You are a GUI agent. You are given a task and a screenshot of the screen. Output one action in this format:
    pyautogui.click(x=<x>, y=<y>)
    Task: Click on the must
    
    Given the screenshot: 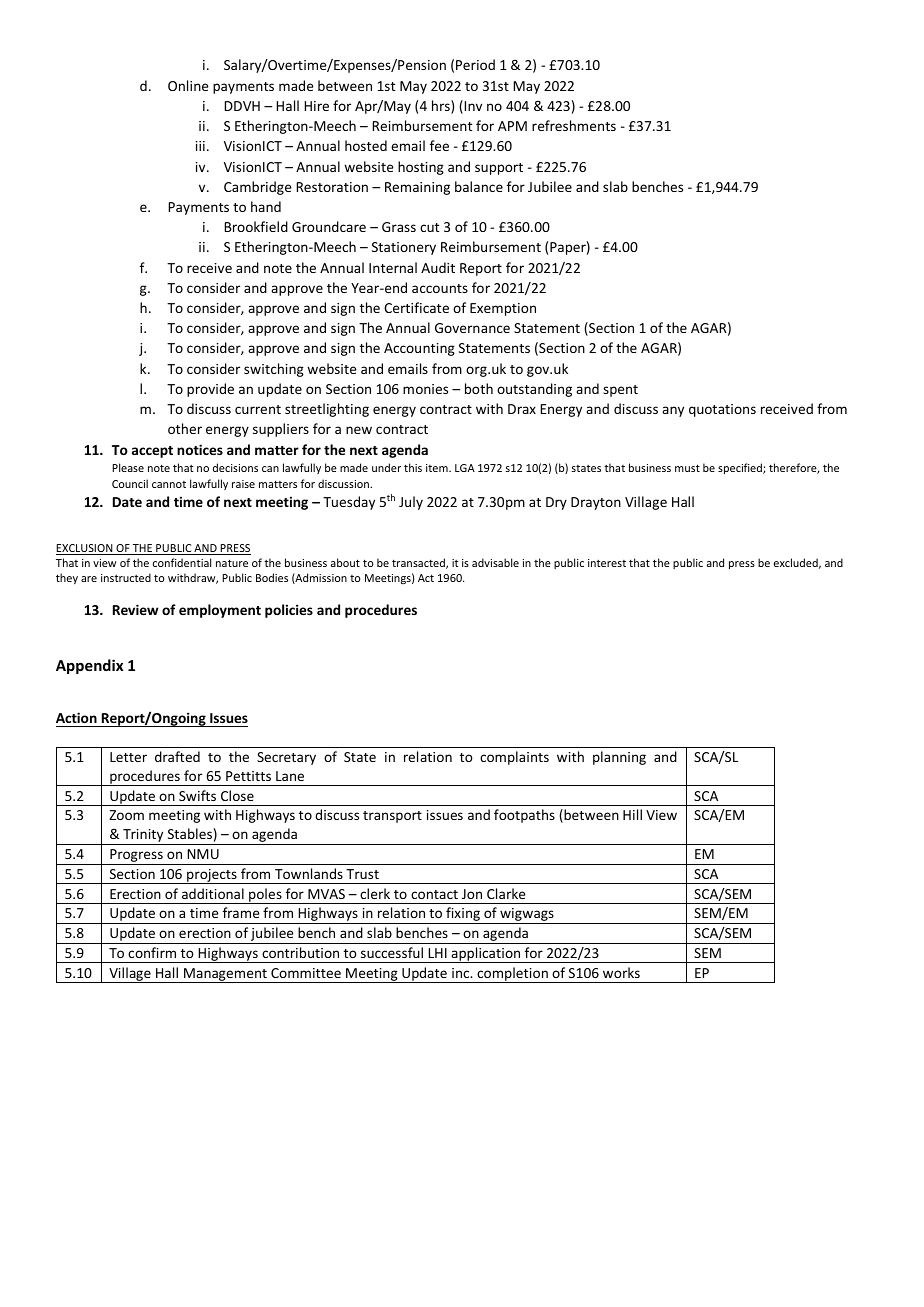 What is the action you would take?
    pyautogui.click(x=687, y=468)
